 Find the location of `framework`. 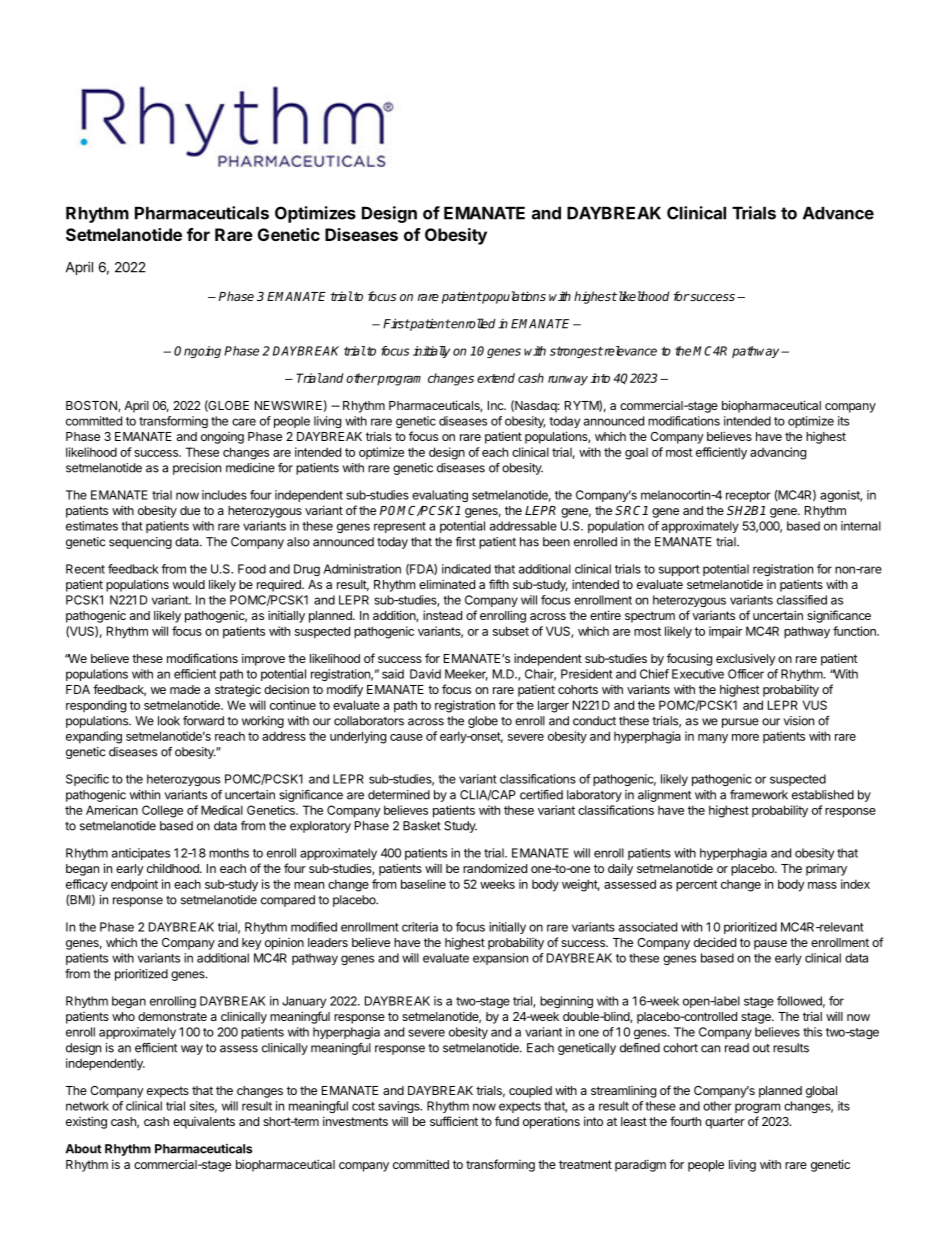

framework is located at coordinates (759, 795).
